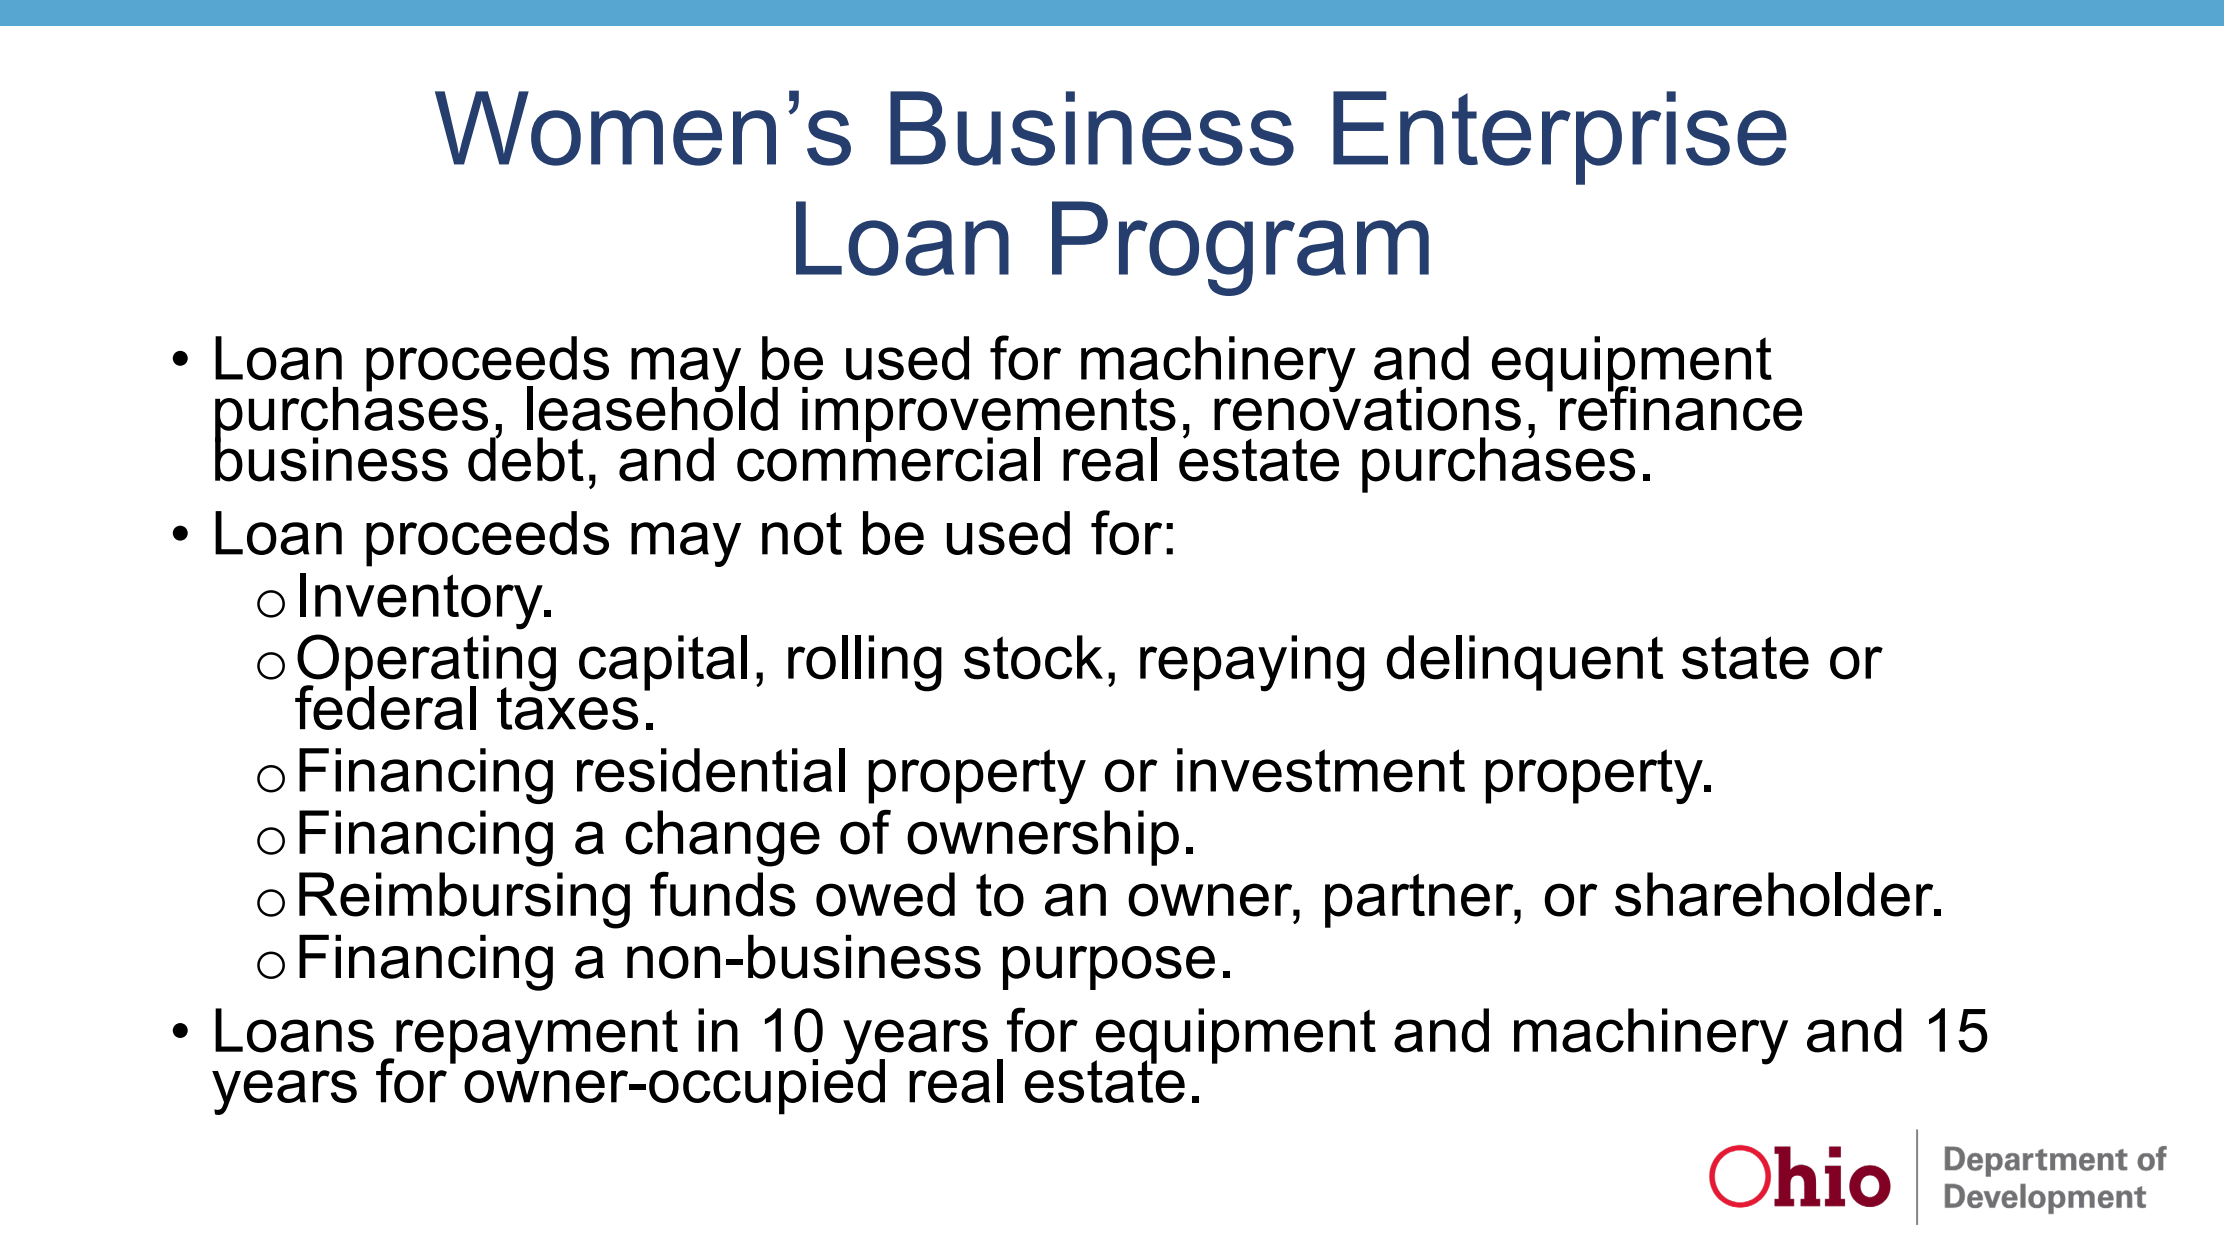 This page has width=2224, height=1251. Describe the element at coordinates (567, 707) in the page. I see `taxes` at that location.
